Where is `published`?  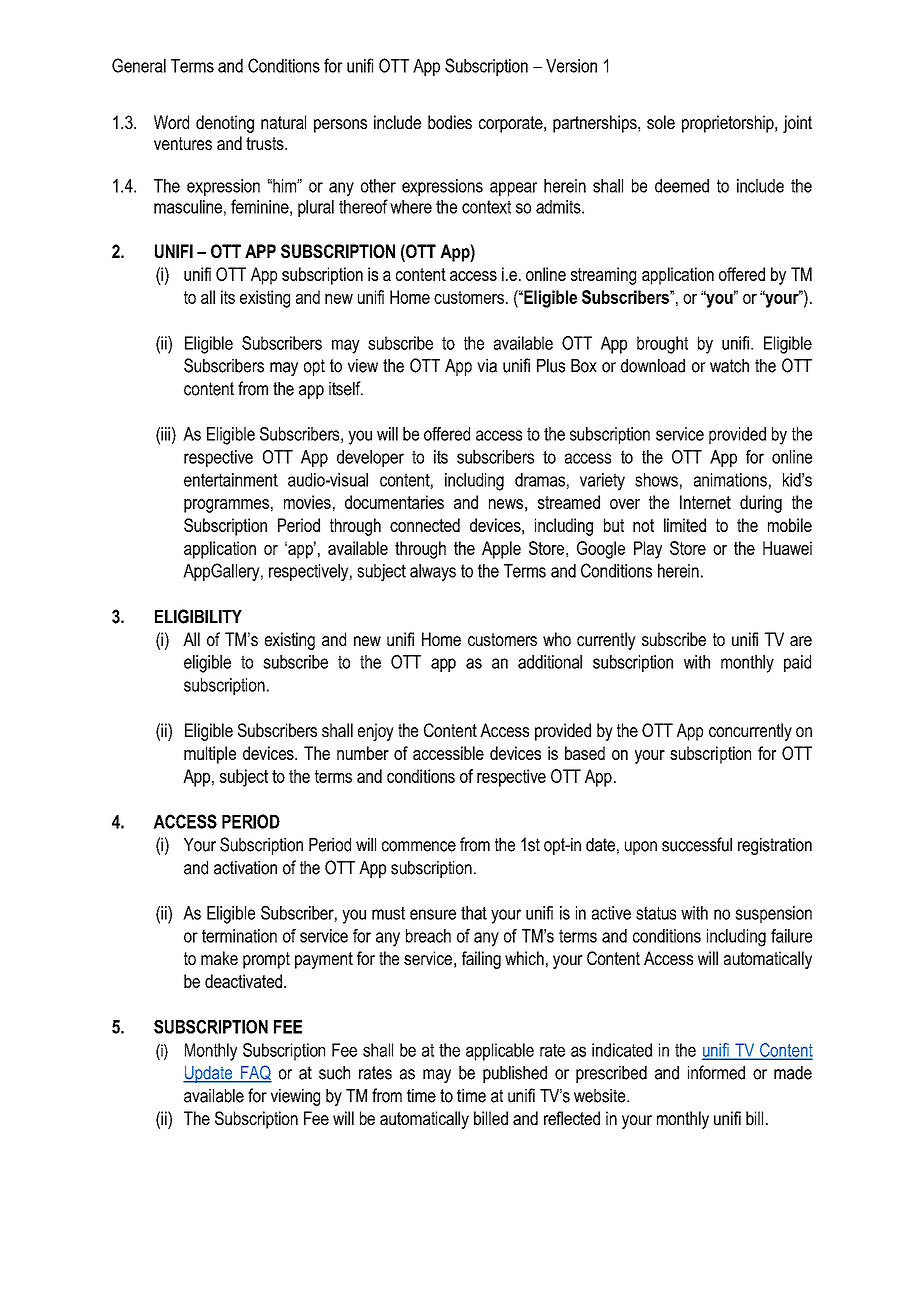 published is located at coordinates (515, 1074).
